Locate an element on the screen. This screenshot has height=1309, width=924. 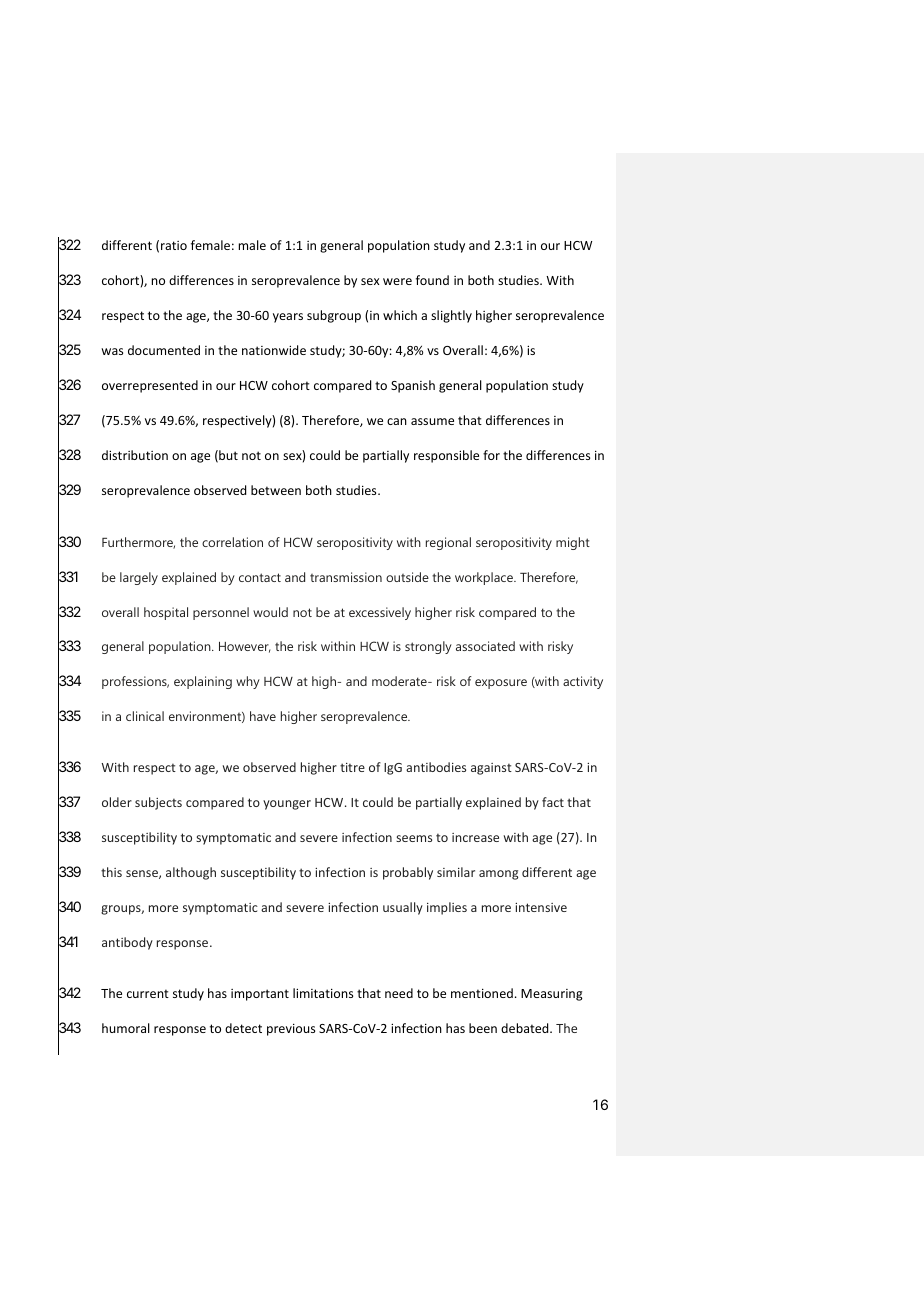
younger is located at coordinates (287, 805).
